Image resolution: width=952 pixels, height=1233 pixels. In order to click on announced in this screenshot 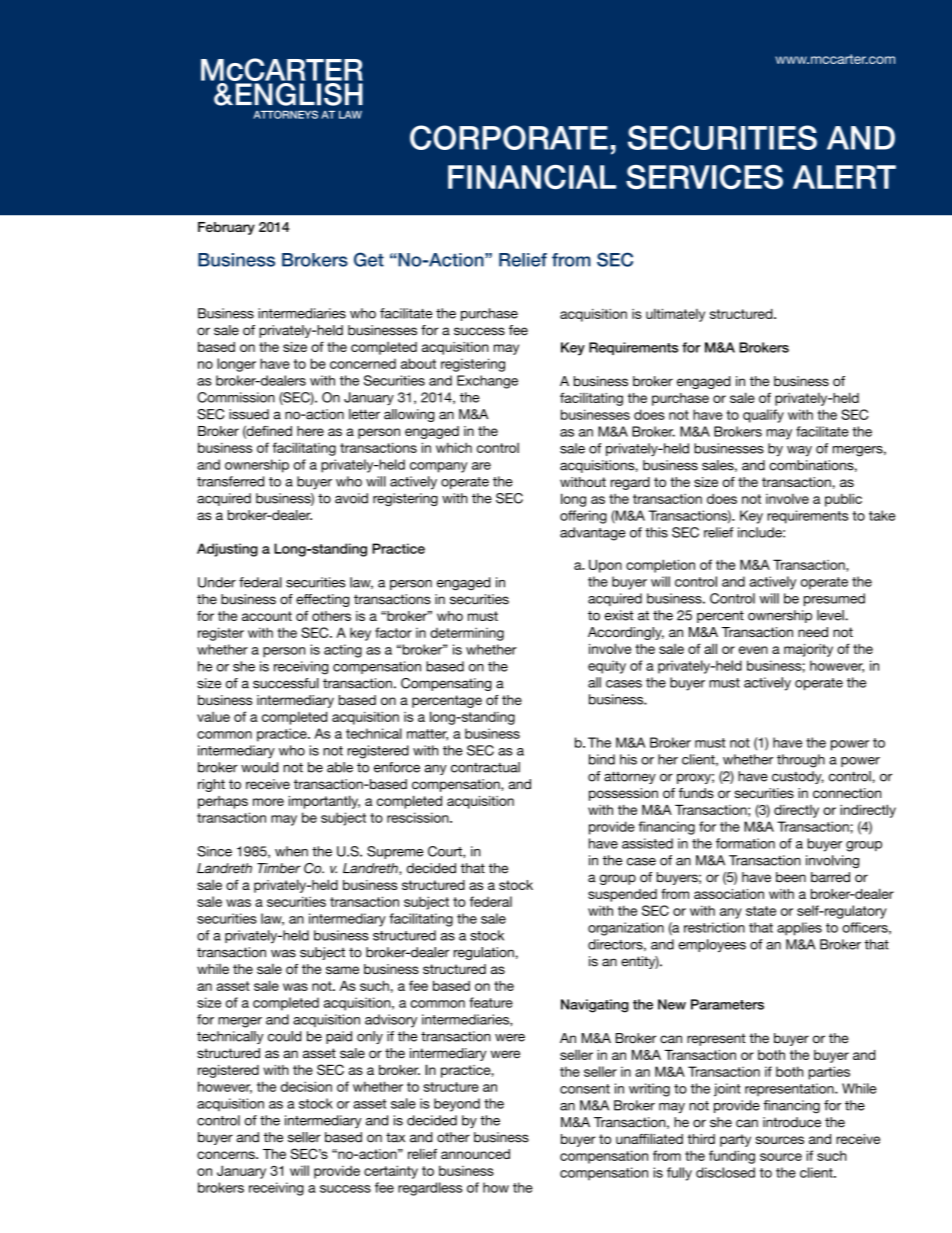, I will do `click(475, 1154)`.
